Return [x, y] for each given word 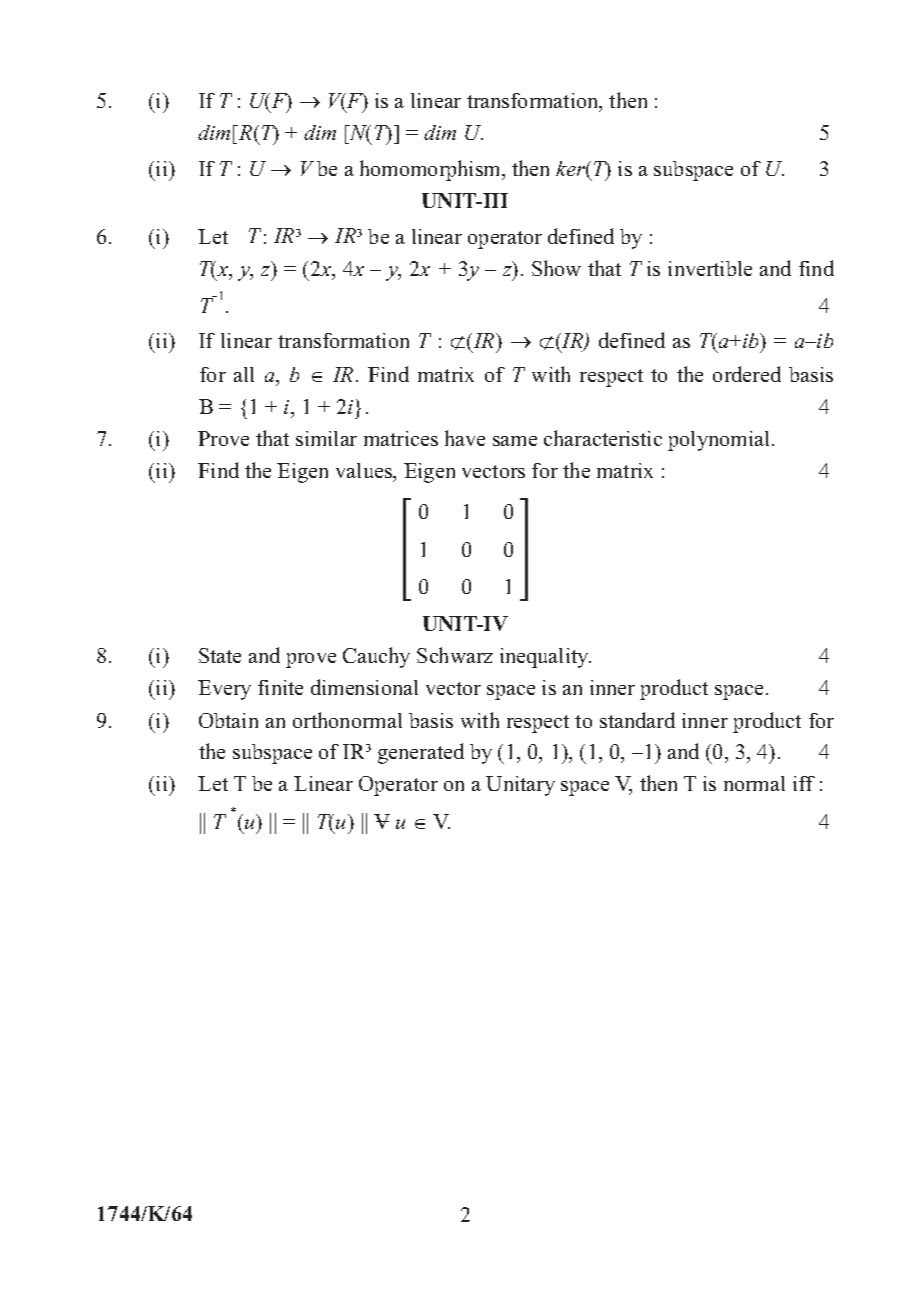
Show [556, 268]
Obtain [228, 720]
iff [804, 783]
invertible [710, 268]
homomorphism [432, 170]
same [515, 441]
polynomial [718, 441]
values [365, 472]
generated [421, 753]
